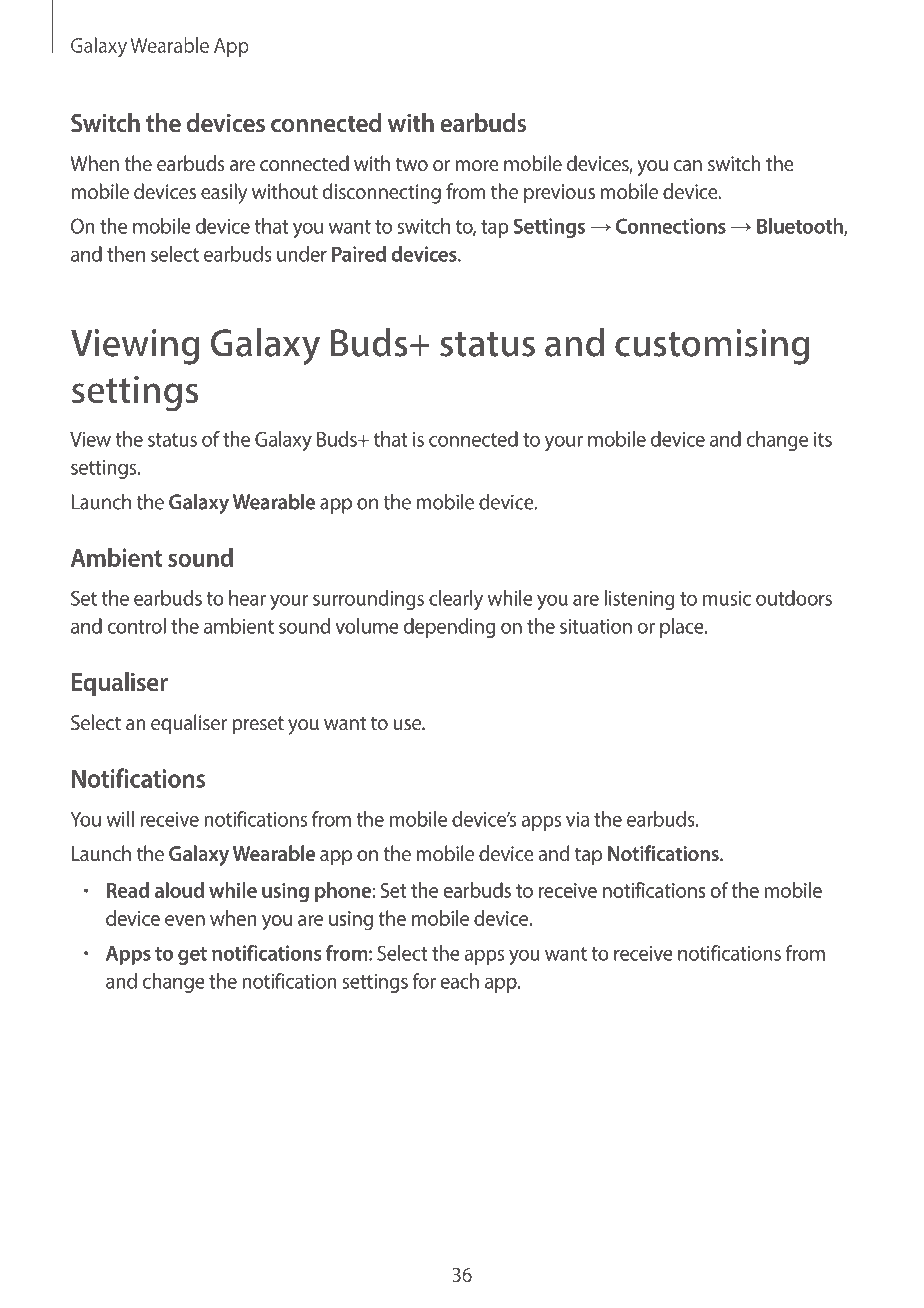 The width and height of the page is (924, 1308). Describe the element at coordinates (456, 600) in the page. I see `clearly` at that location.
